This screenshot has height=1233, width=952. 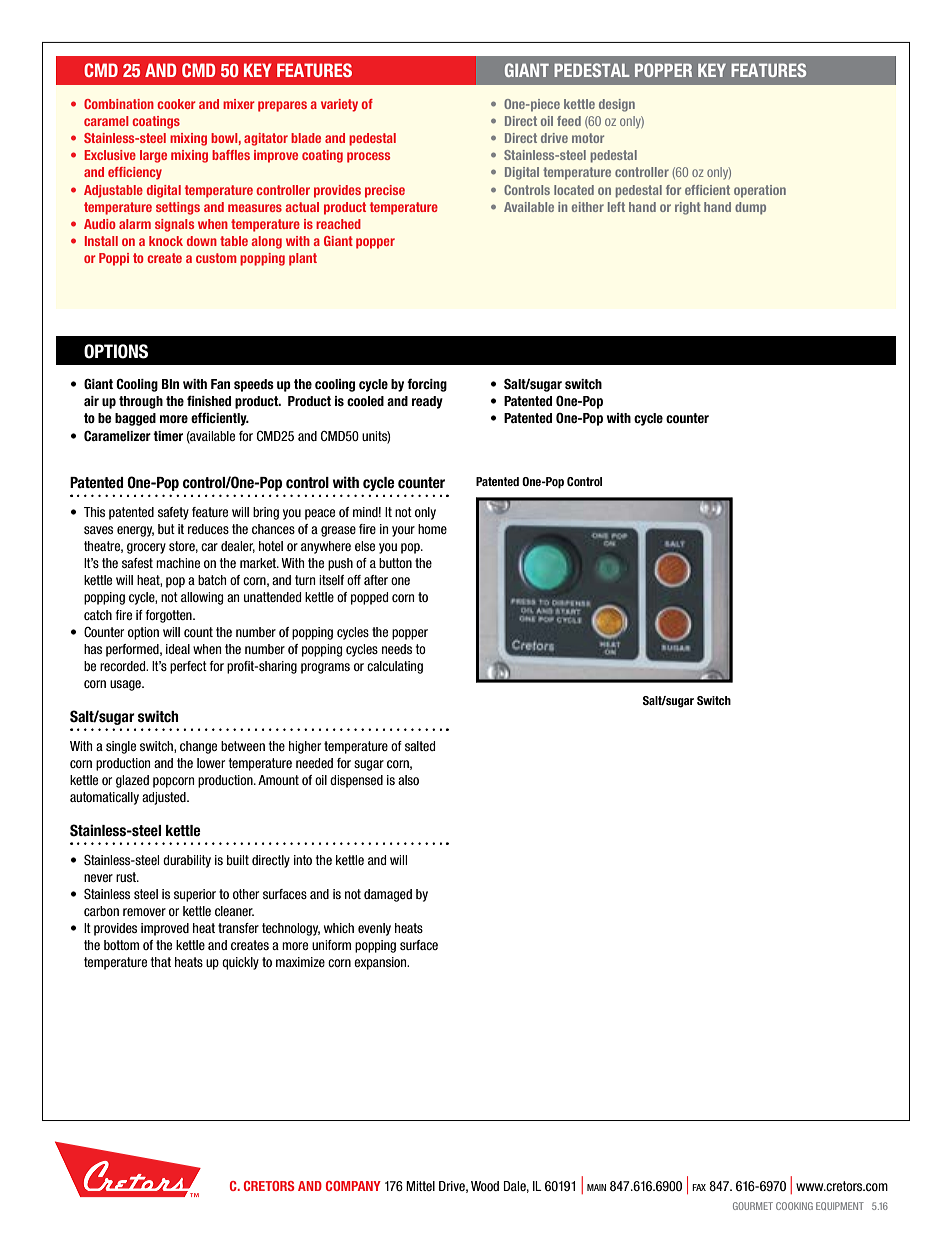 What do you see at coordinates (178, 649) in the screenshot?
I see `ideal` at bounding box center [178, 649].
